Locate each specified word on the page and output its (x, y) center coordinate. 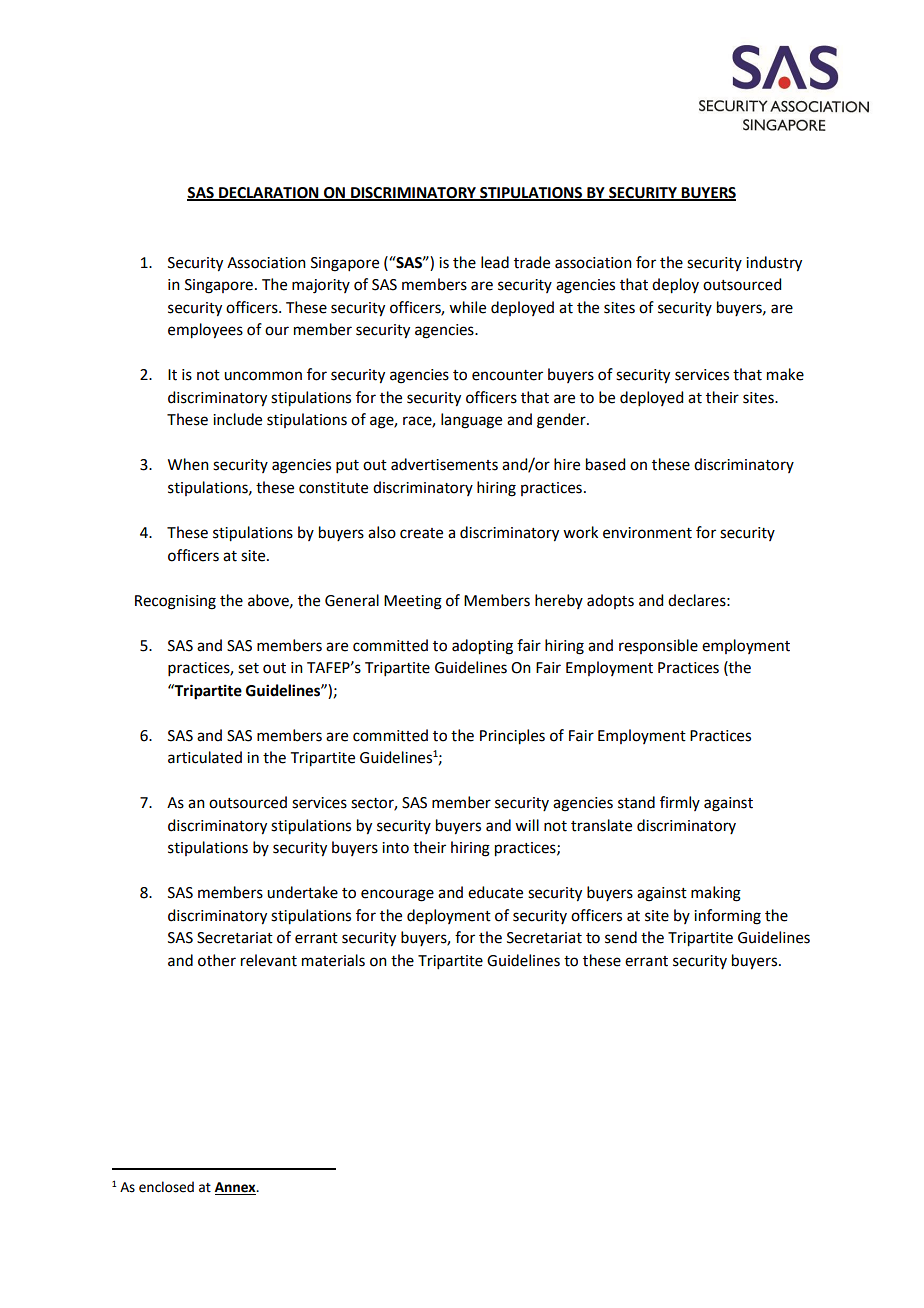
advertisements (444, 464)
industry (774, 264)
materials (333, 960)
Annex (236, 1188)
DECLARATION (269, 194)
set (248, 668)
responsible (658, 646)
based (605, 464)
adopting (482, 647)
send (621, 937)
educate (495, 892)
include (237, 419)
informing (727, 917)
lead (495, 262)
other (217, 960)
